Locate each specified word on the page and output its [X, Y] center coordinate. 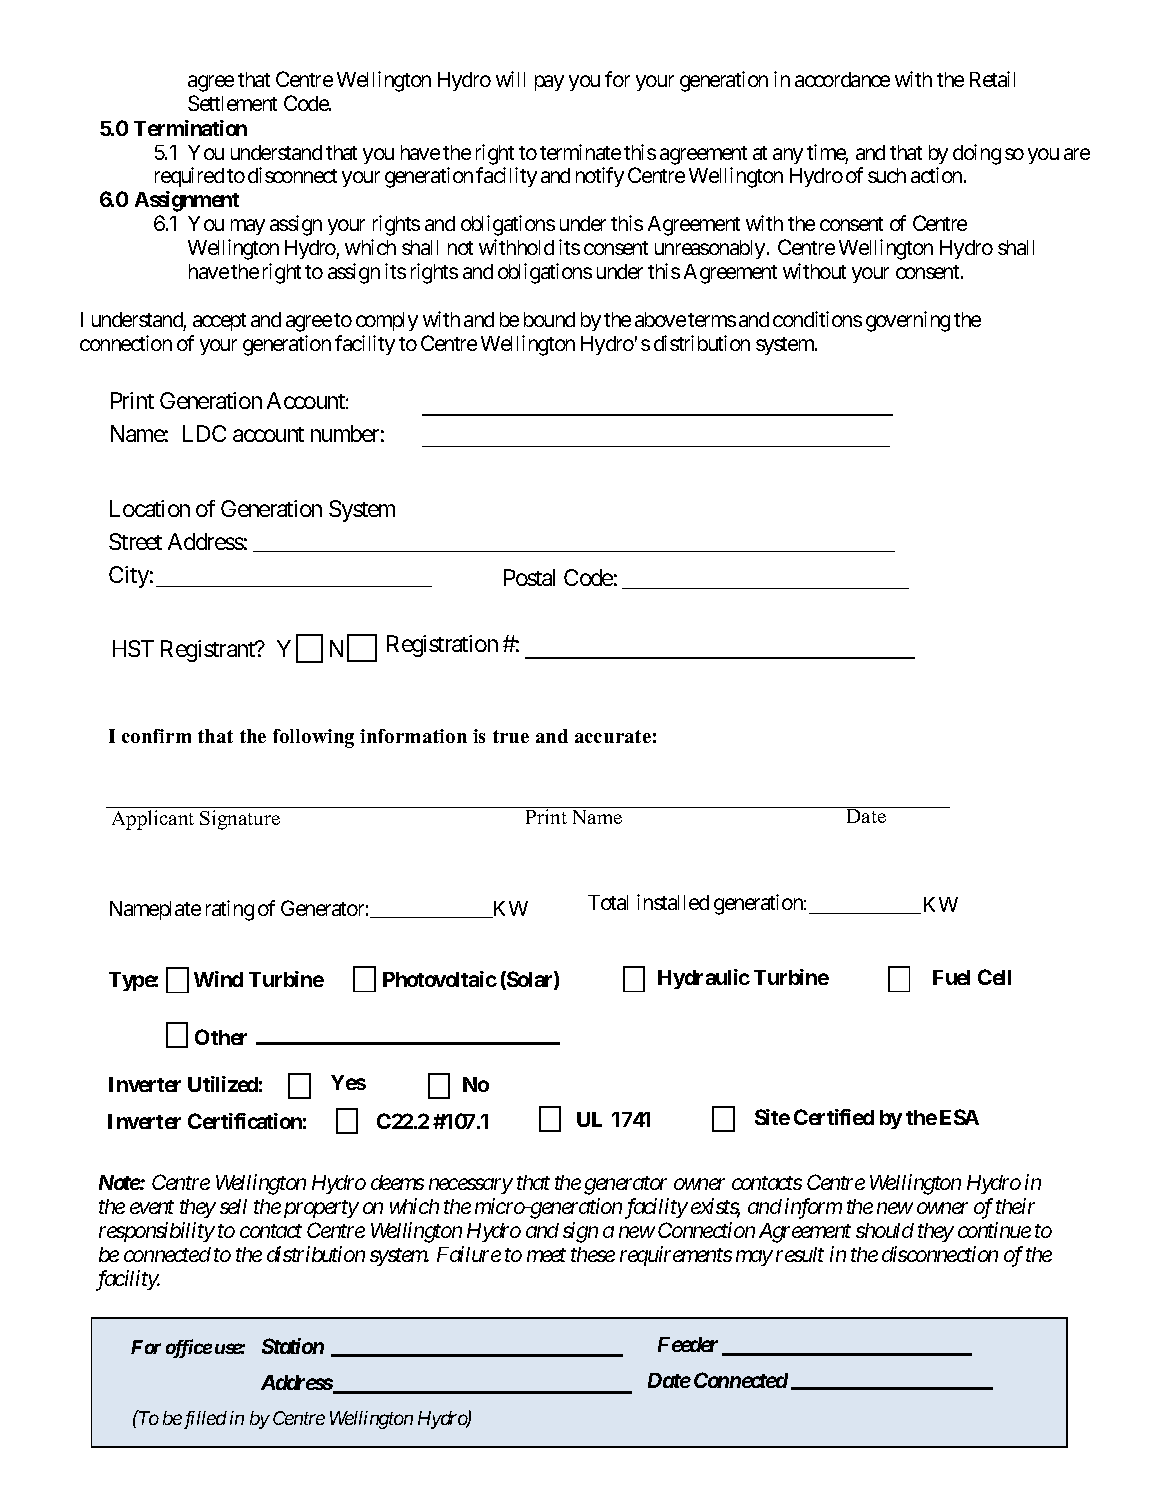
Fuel [951, 977]
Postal [529, 577]
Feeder [688, 1344]
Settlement [232, 103]
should [885, 1230]
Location [150, 508]
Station [293, 1346]
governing [908, 321]
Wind [218, 979]
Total [608, 902]
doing [977, 154]
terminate [580, 152]
